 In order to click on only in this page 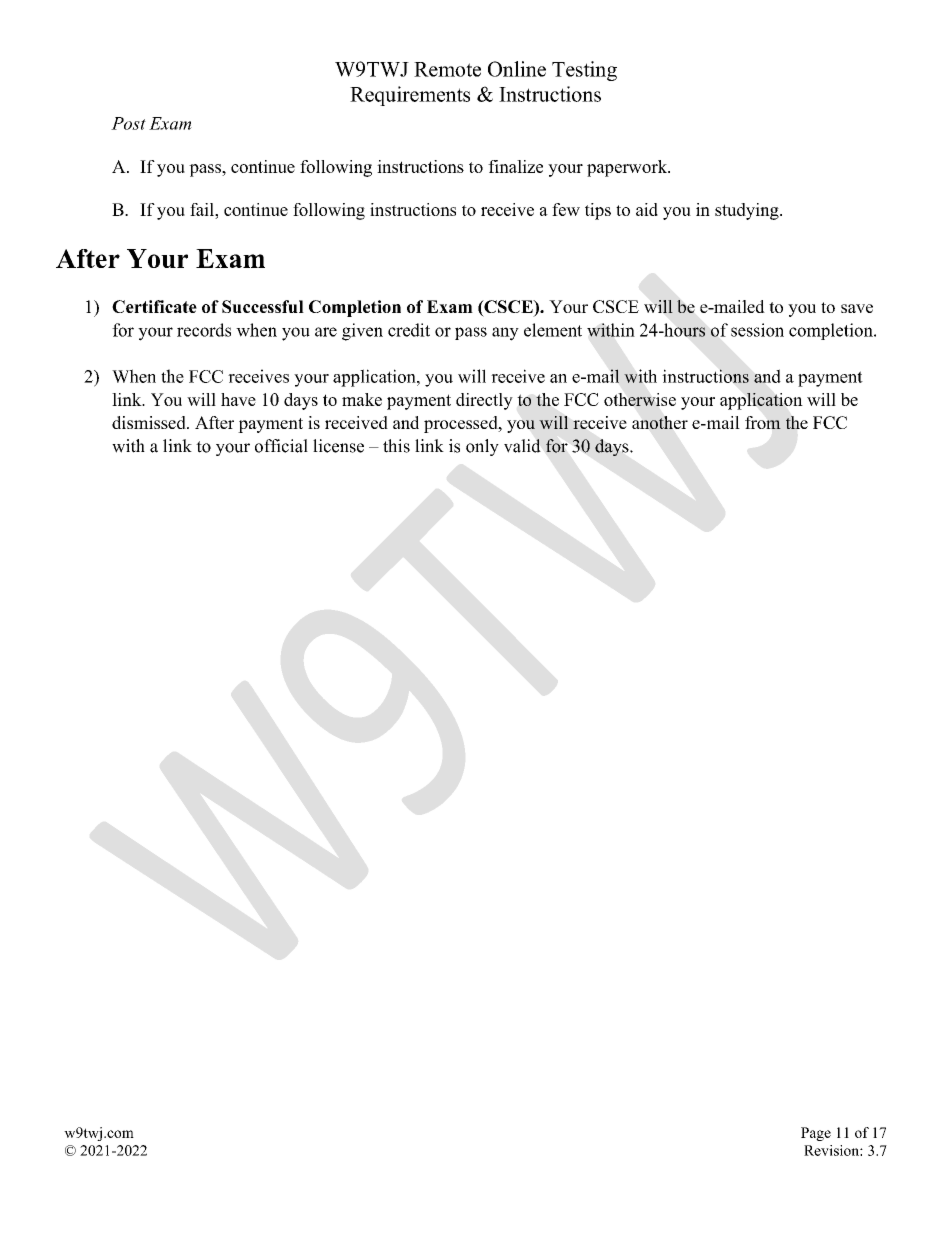, I will do `click(482, 447)`.
